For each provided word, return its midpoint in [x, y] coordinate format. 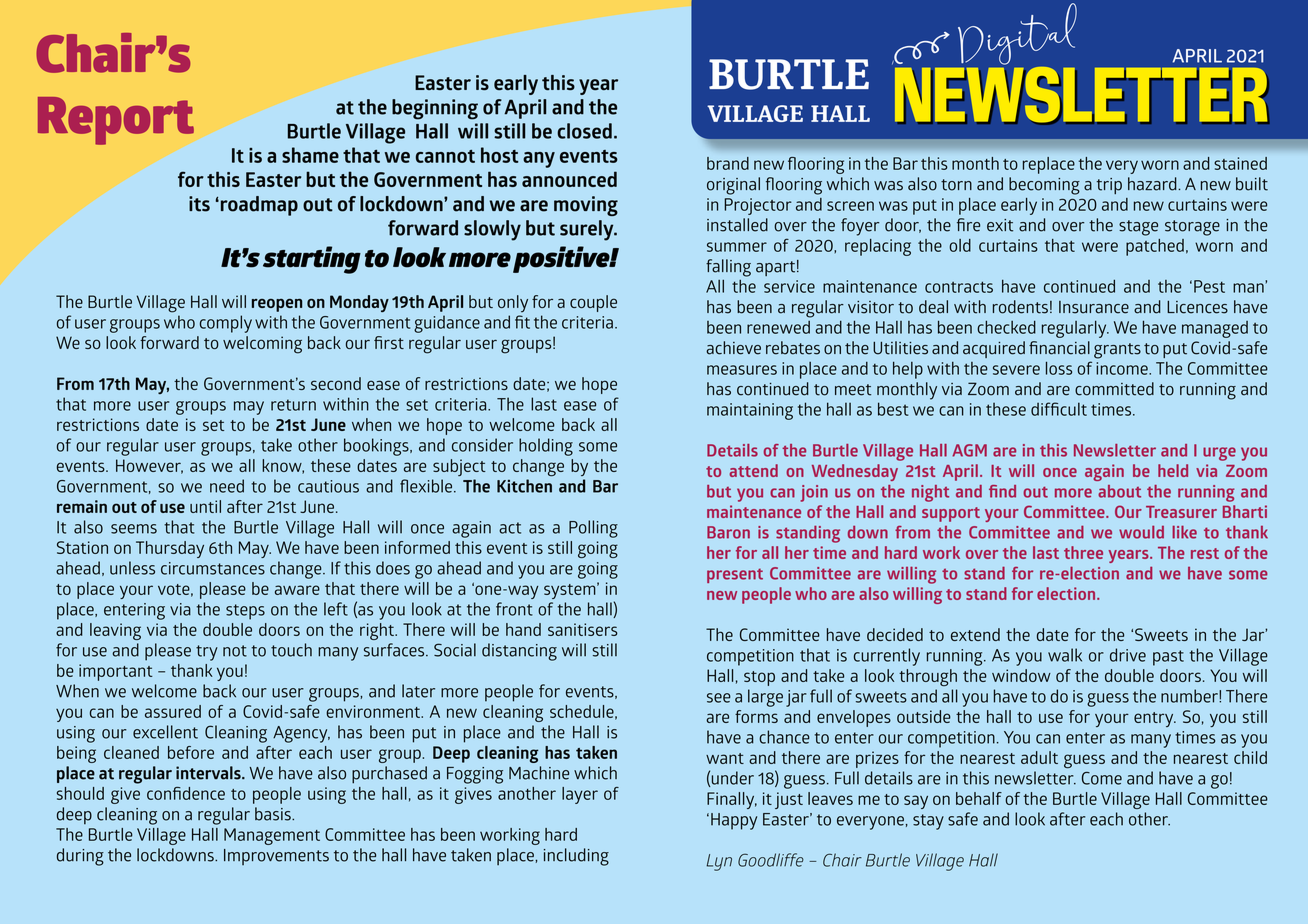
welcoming [262, 345]
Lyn [719, 862]
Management [272, 836]
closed [584, 131]
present [735, 575]
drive [1128, 655]
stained [1240, 163]
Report [116, 121]
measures [742, 370]
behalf [979, 798]
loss [1059, 368]
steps [245, 612]
